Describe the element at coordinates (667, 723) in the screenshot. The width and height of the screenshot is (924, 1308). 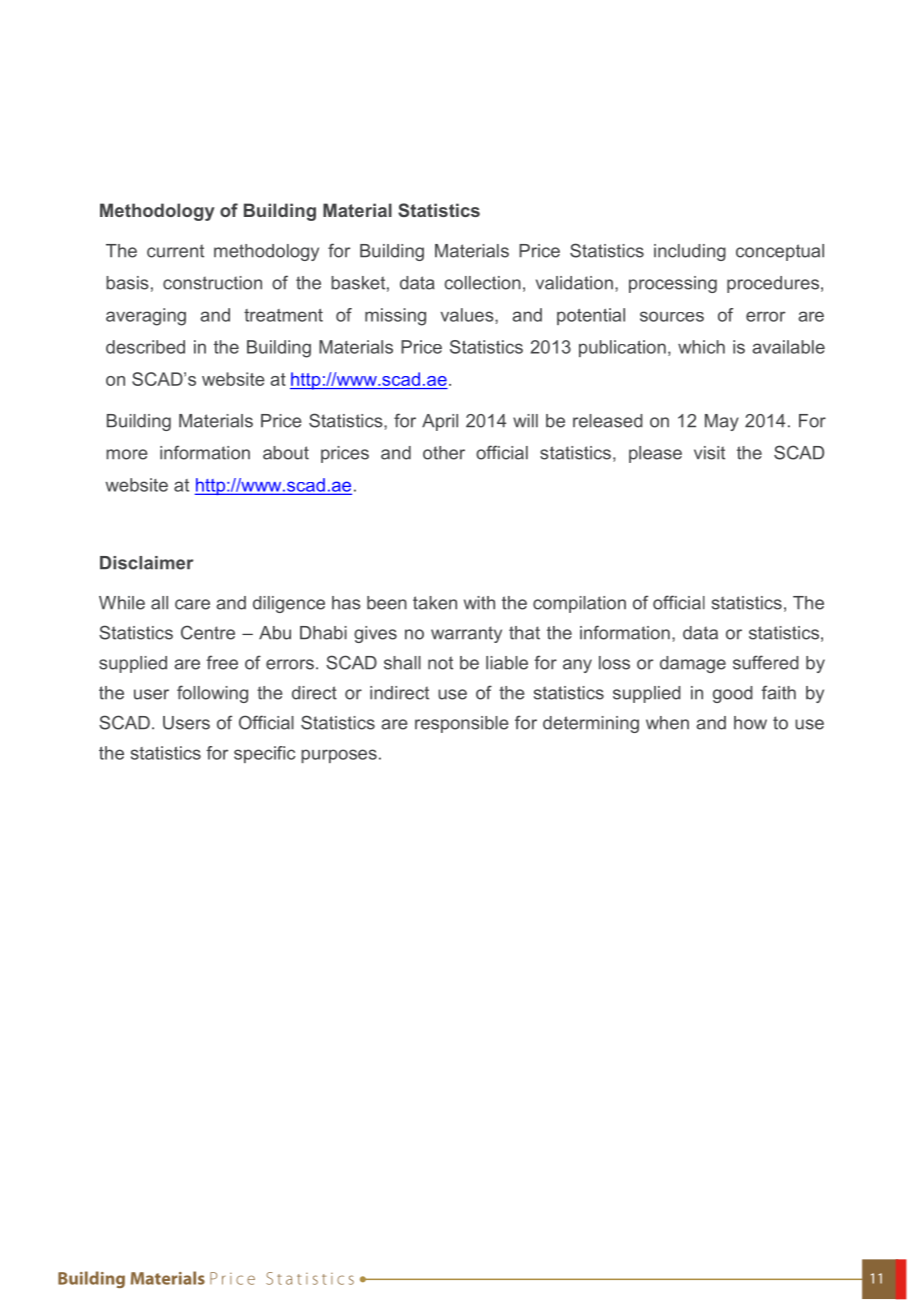
I see `when` at that location.
